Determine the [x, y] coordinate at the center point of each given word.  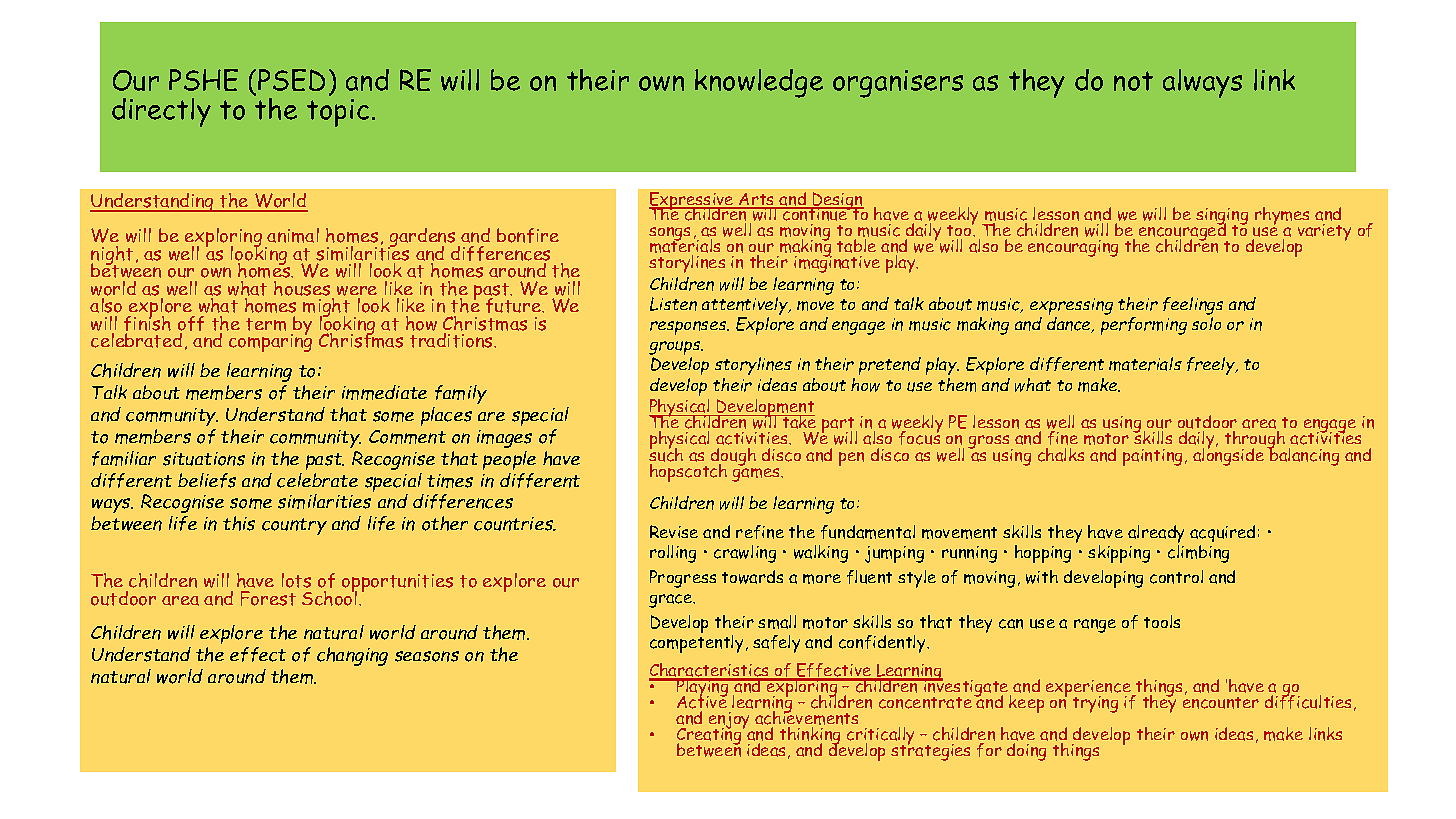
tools [1162, 621]
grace [672, 601]
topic [338, 113]
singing [1221, 218]
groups [676, 349]
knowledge [759, 83]
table [856, 246]
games [757, 473]
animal [293, 235]
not [1133, 81]
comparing [270, 342]
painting [1154, 457]
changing [352, 656]
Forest [268, 598]
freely [1212, 366]
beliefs [207, 480]
